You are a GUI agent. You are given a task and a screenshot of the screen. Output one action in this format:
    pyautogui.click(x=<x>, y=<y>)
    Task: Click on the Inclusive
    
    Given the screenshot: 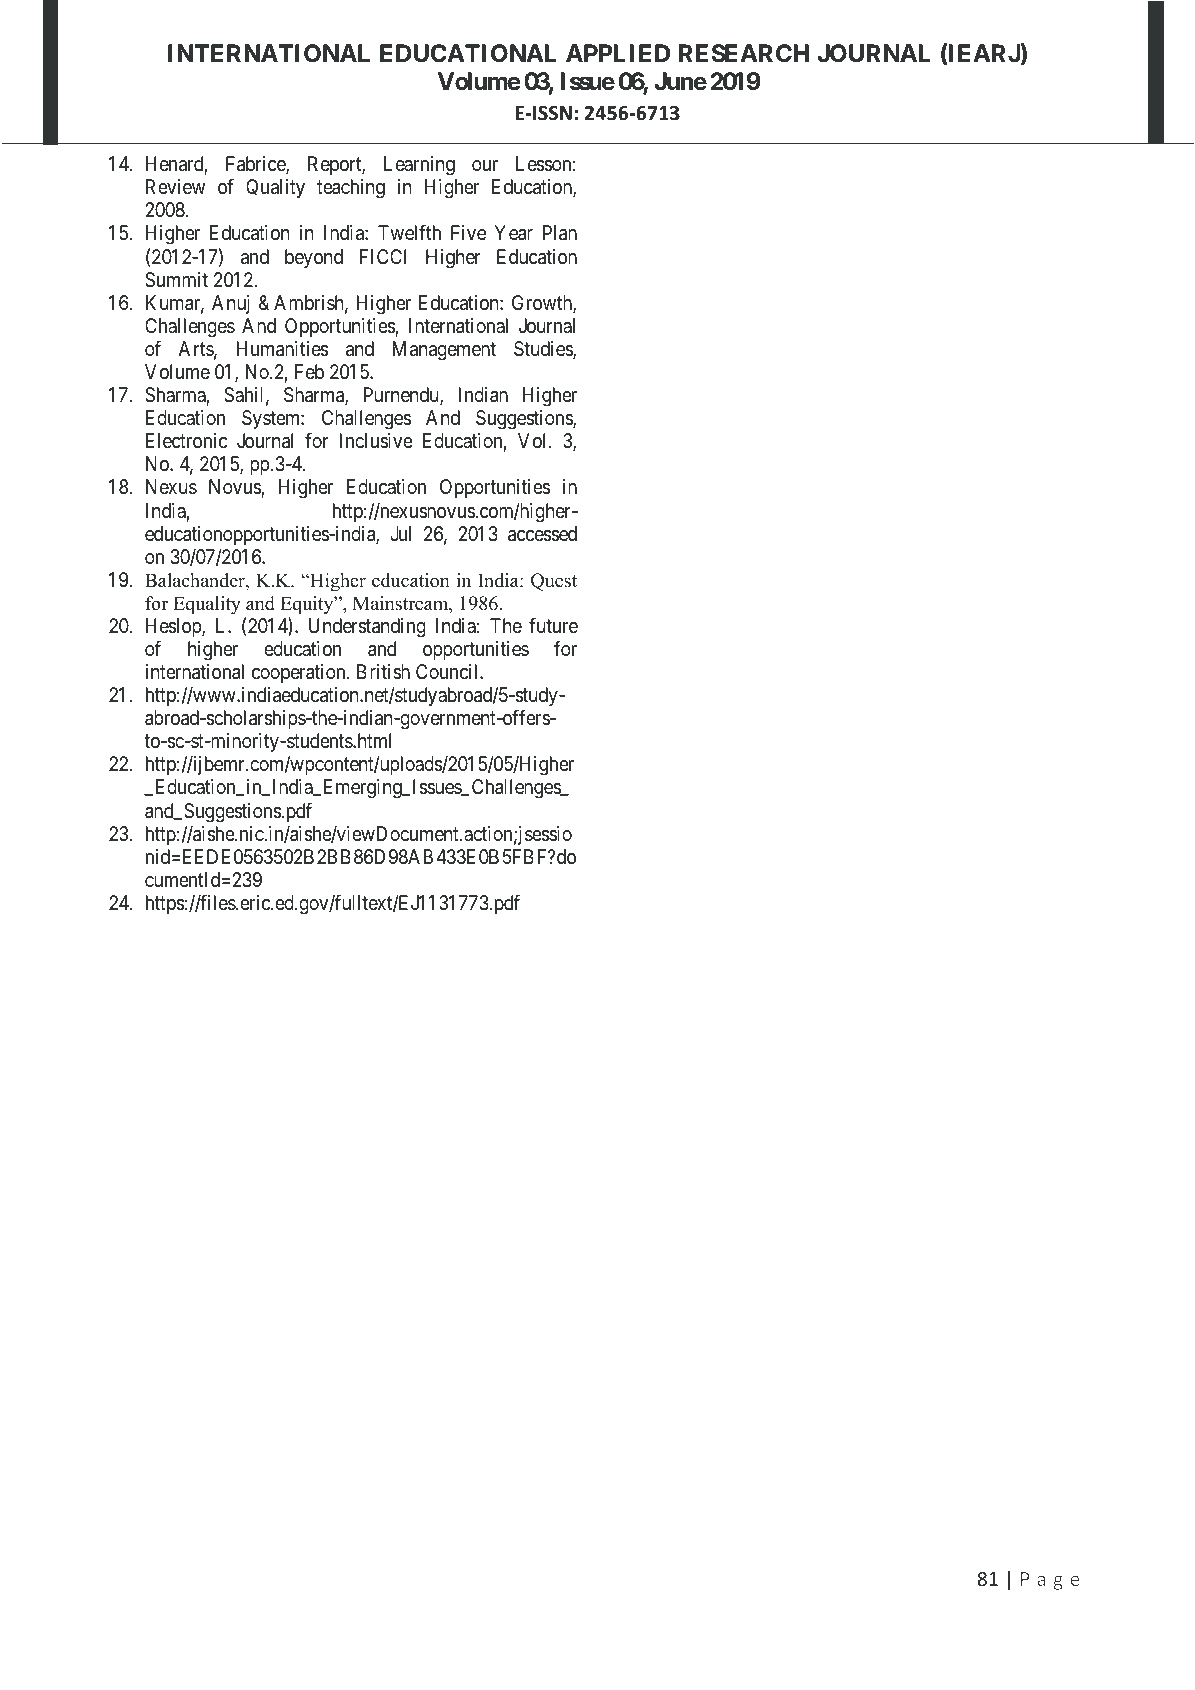 What is the action you would take?
    pyautogui.click(x=376, y=440)
